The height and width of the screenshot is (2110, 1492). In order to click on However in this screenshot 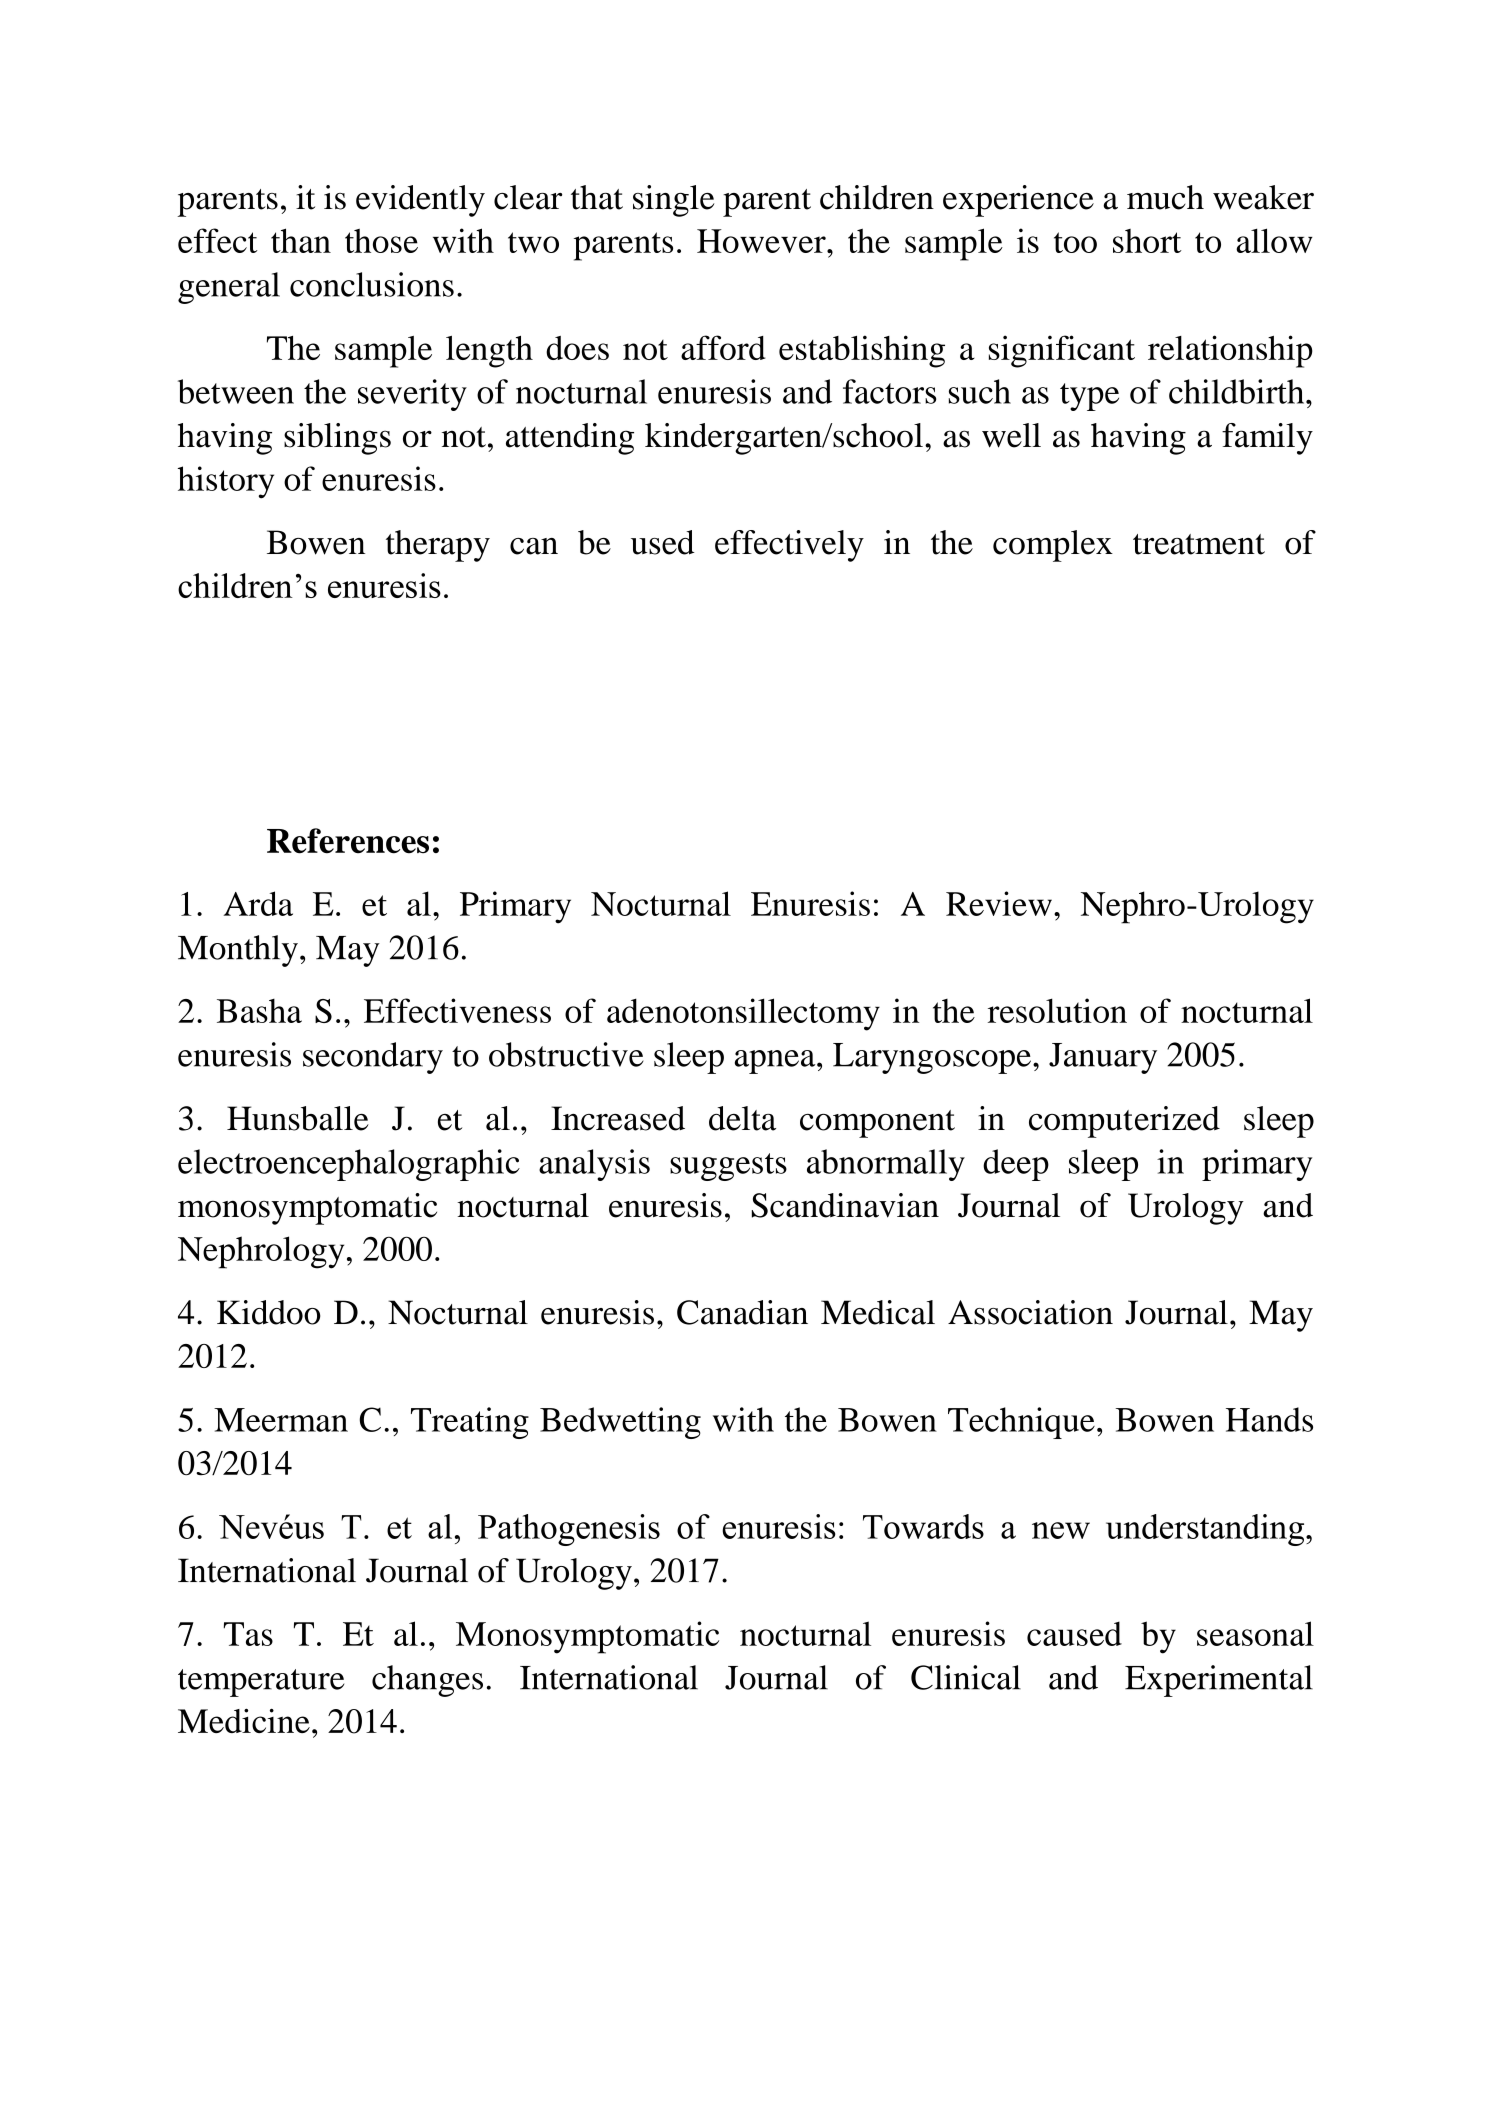, I will do `click(762, 241)`.
